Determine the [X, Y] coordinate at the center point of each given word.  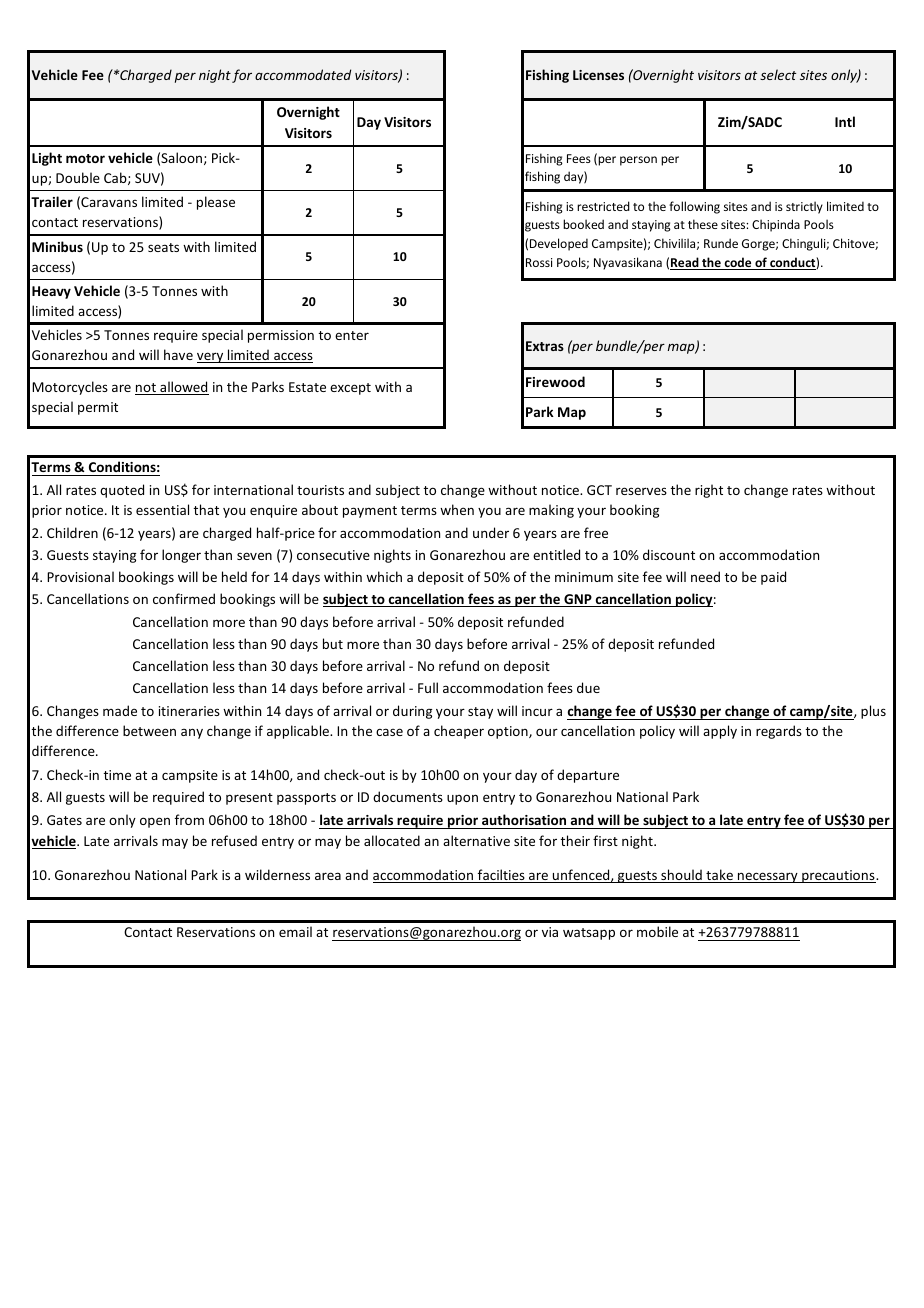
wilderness [277, 874]
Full [428, 687]
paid [773, 578]
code [738, 263]
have [178, 354]
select [778, 74]
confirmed [184, 598]
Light [47, 159]
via [550, 932]
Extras [545, 346]
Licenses [598, 75]
